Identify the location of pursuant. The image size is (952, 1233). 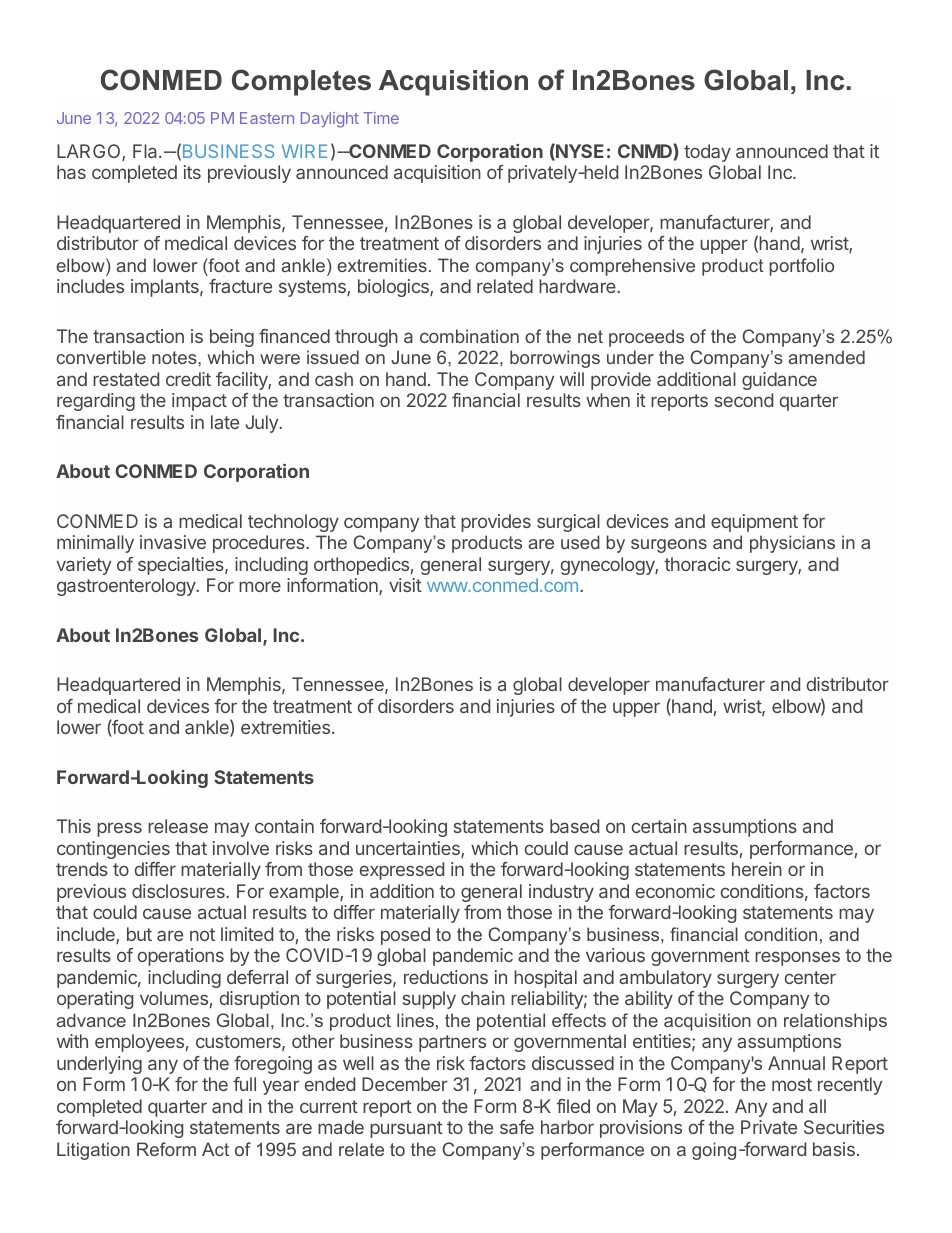
(406, 1129).
